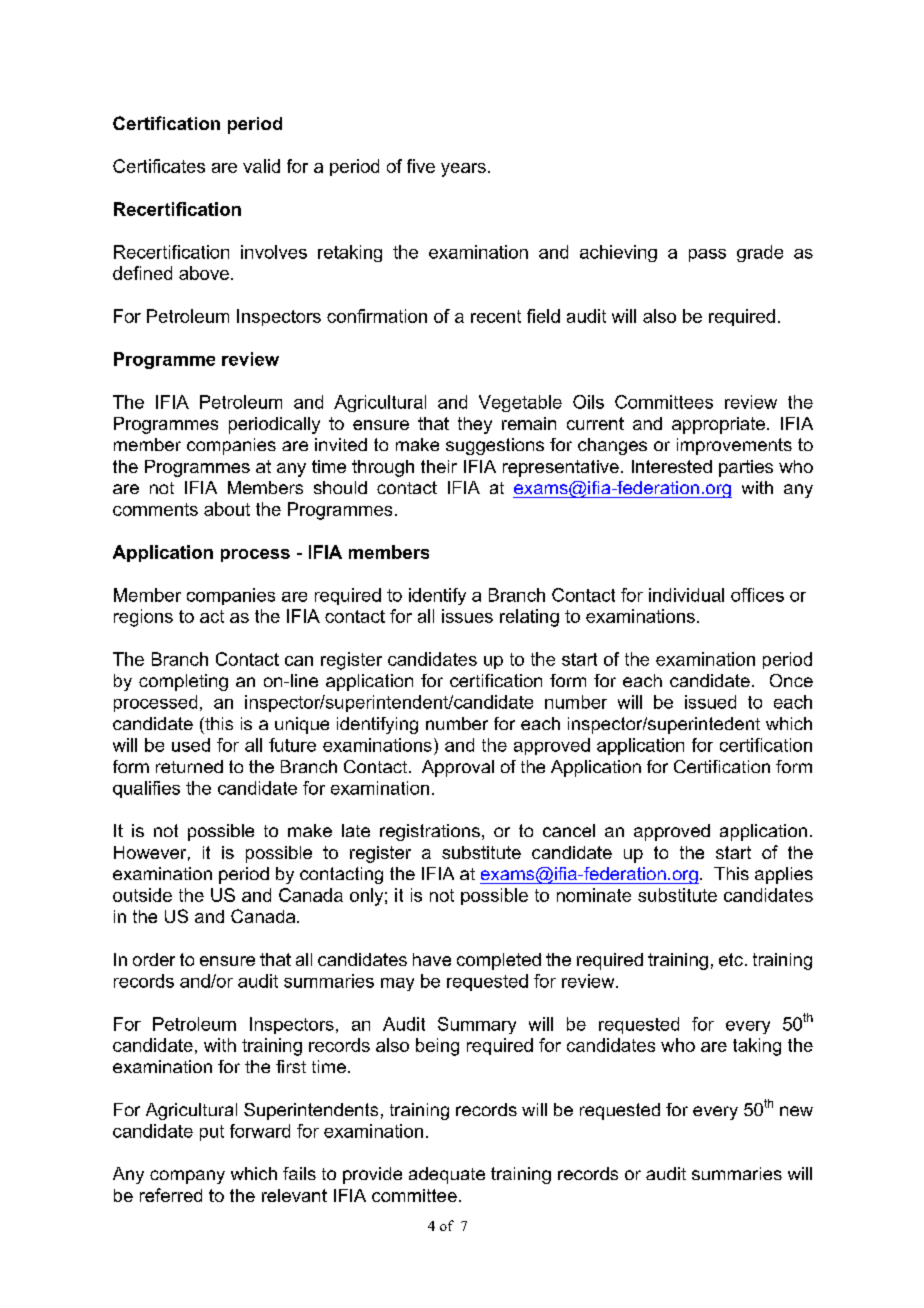 The height and width of the screenshot is (1308, 924). Describe the element at coordinates (746, 468) in the screenshot. I see `parties` at that location.
